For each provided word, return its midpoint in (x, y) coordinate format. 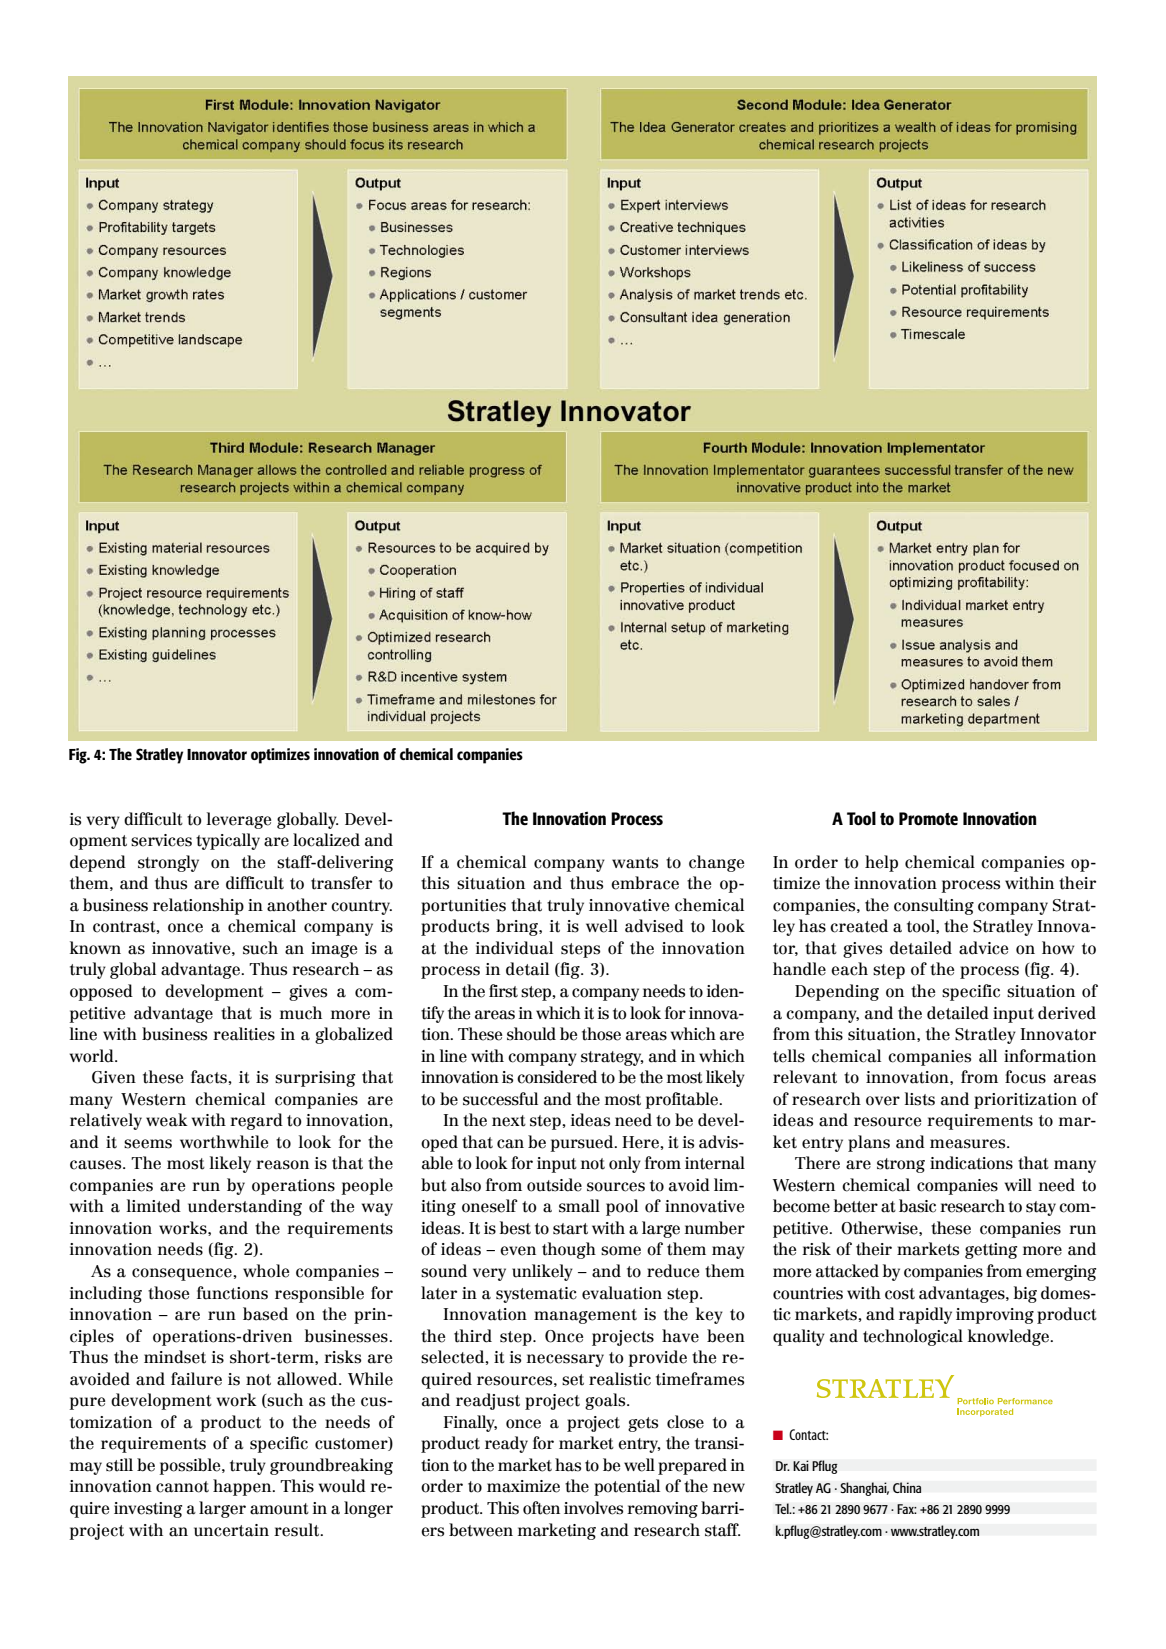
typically (228, 841)
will (1018, 1184)
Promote (928, 819)
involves (593, 1508)
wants (635, 863)
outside (554, 1185)
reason (282, 1165)
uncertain (231, 1530)
